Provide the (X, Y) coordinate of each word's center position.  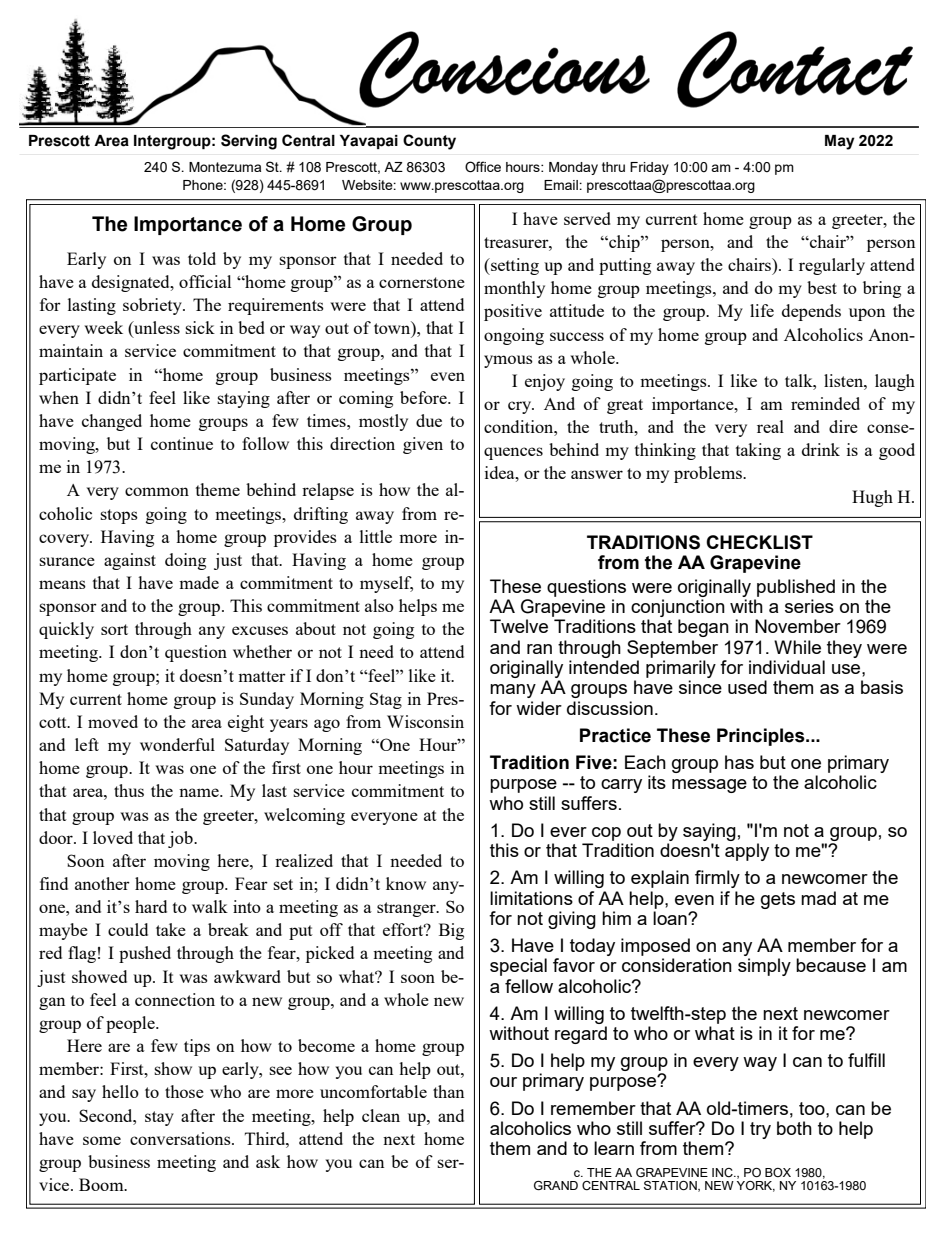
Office (483, 167)
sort (114, 629)
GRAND (556, 1186)
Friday (649, 168)
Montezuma (225, 167)
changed (112, 422)
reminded (825, 403)
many (513, 691)
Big (451, 931)
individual (787, 667)
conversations (181, 1138)
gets (778, 900)
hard (151, 906)
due (429, 420)
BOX (778, 1172)
